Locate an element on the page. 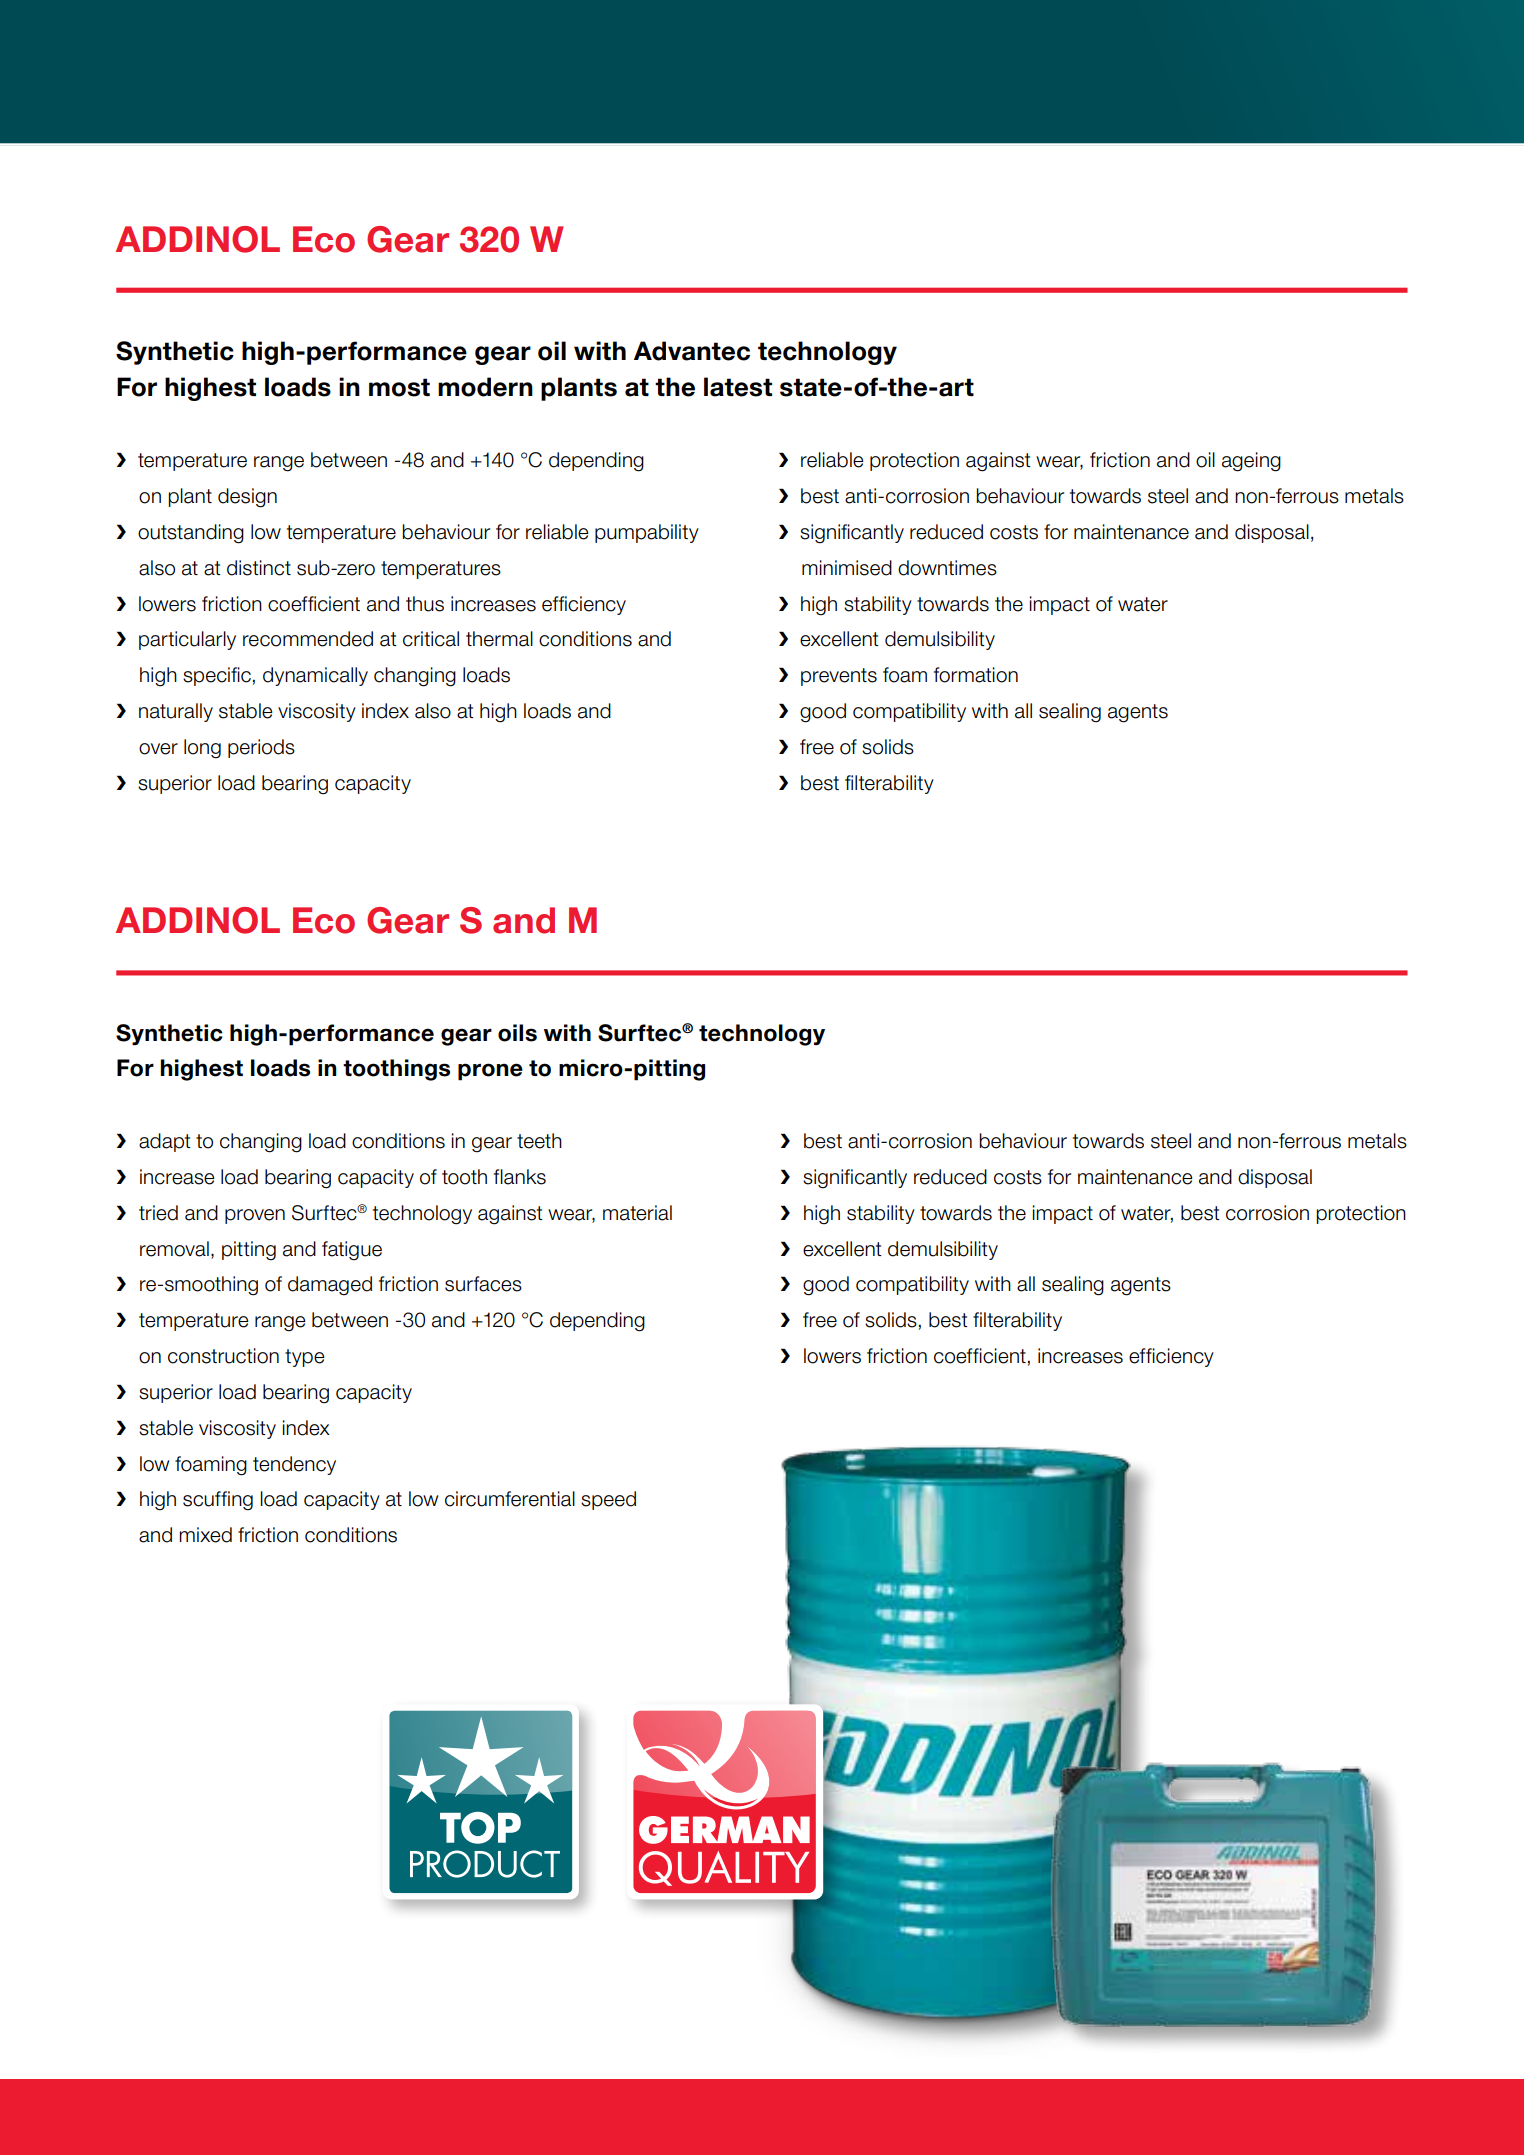 The width and height of the page is (1524, 2155). tendency is located at coordinates (294, 1465).
